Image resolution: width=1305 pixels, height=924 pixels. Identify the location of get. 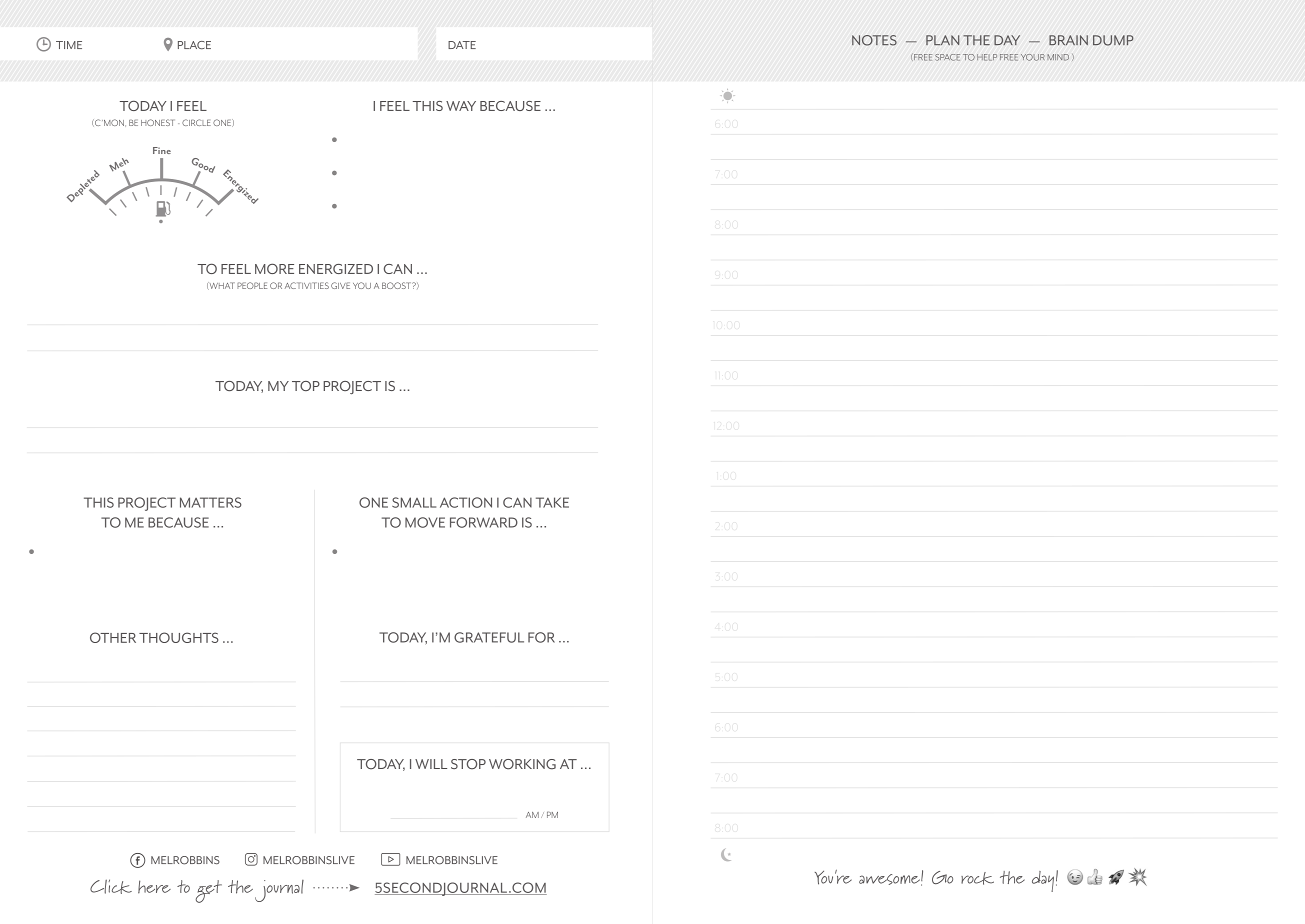
(208, 891).
